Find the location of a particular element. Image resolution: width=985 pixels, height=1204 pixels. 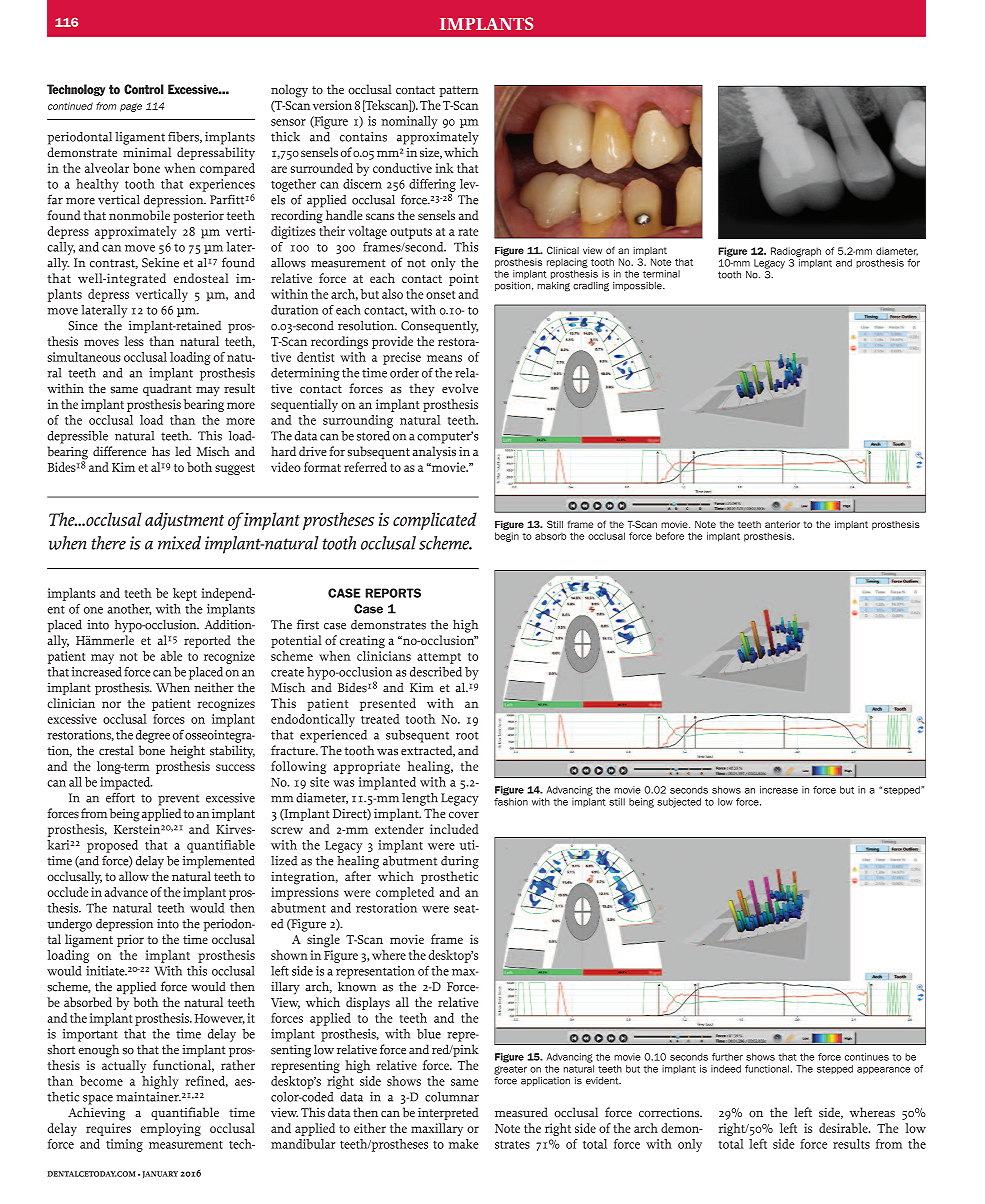

page is located at coordinates (131, 107).
